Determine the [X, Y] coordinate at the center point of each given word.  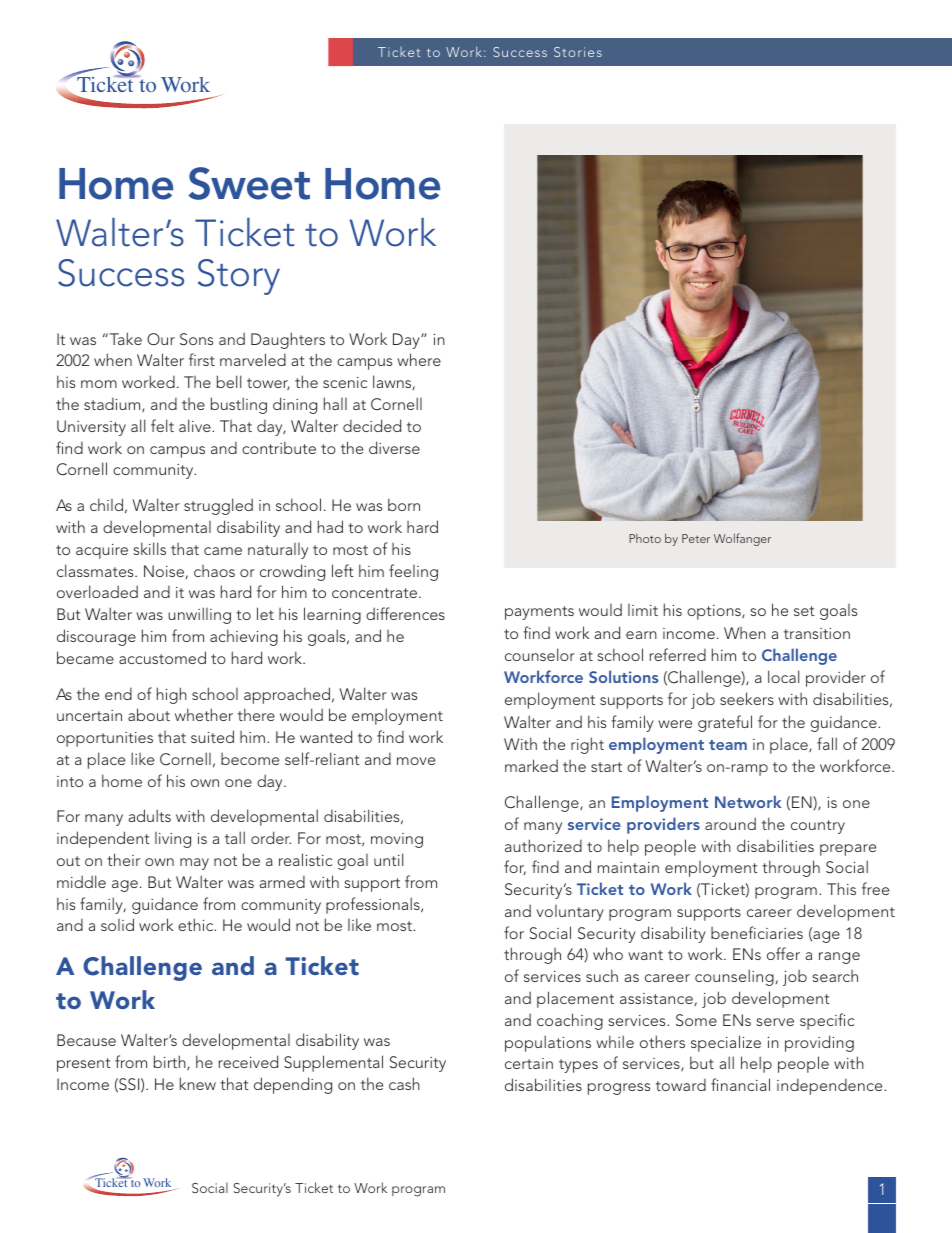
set [804, 611]
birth [171, 1062]
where [419, 359]
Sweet [249, 183]
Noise [165, 572]
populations [548, 1043]
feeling [413, 572]
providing [819, 1043]
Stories [578, 52]
